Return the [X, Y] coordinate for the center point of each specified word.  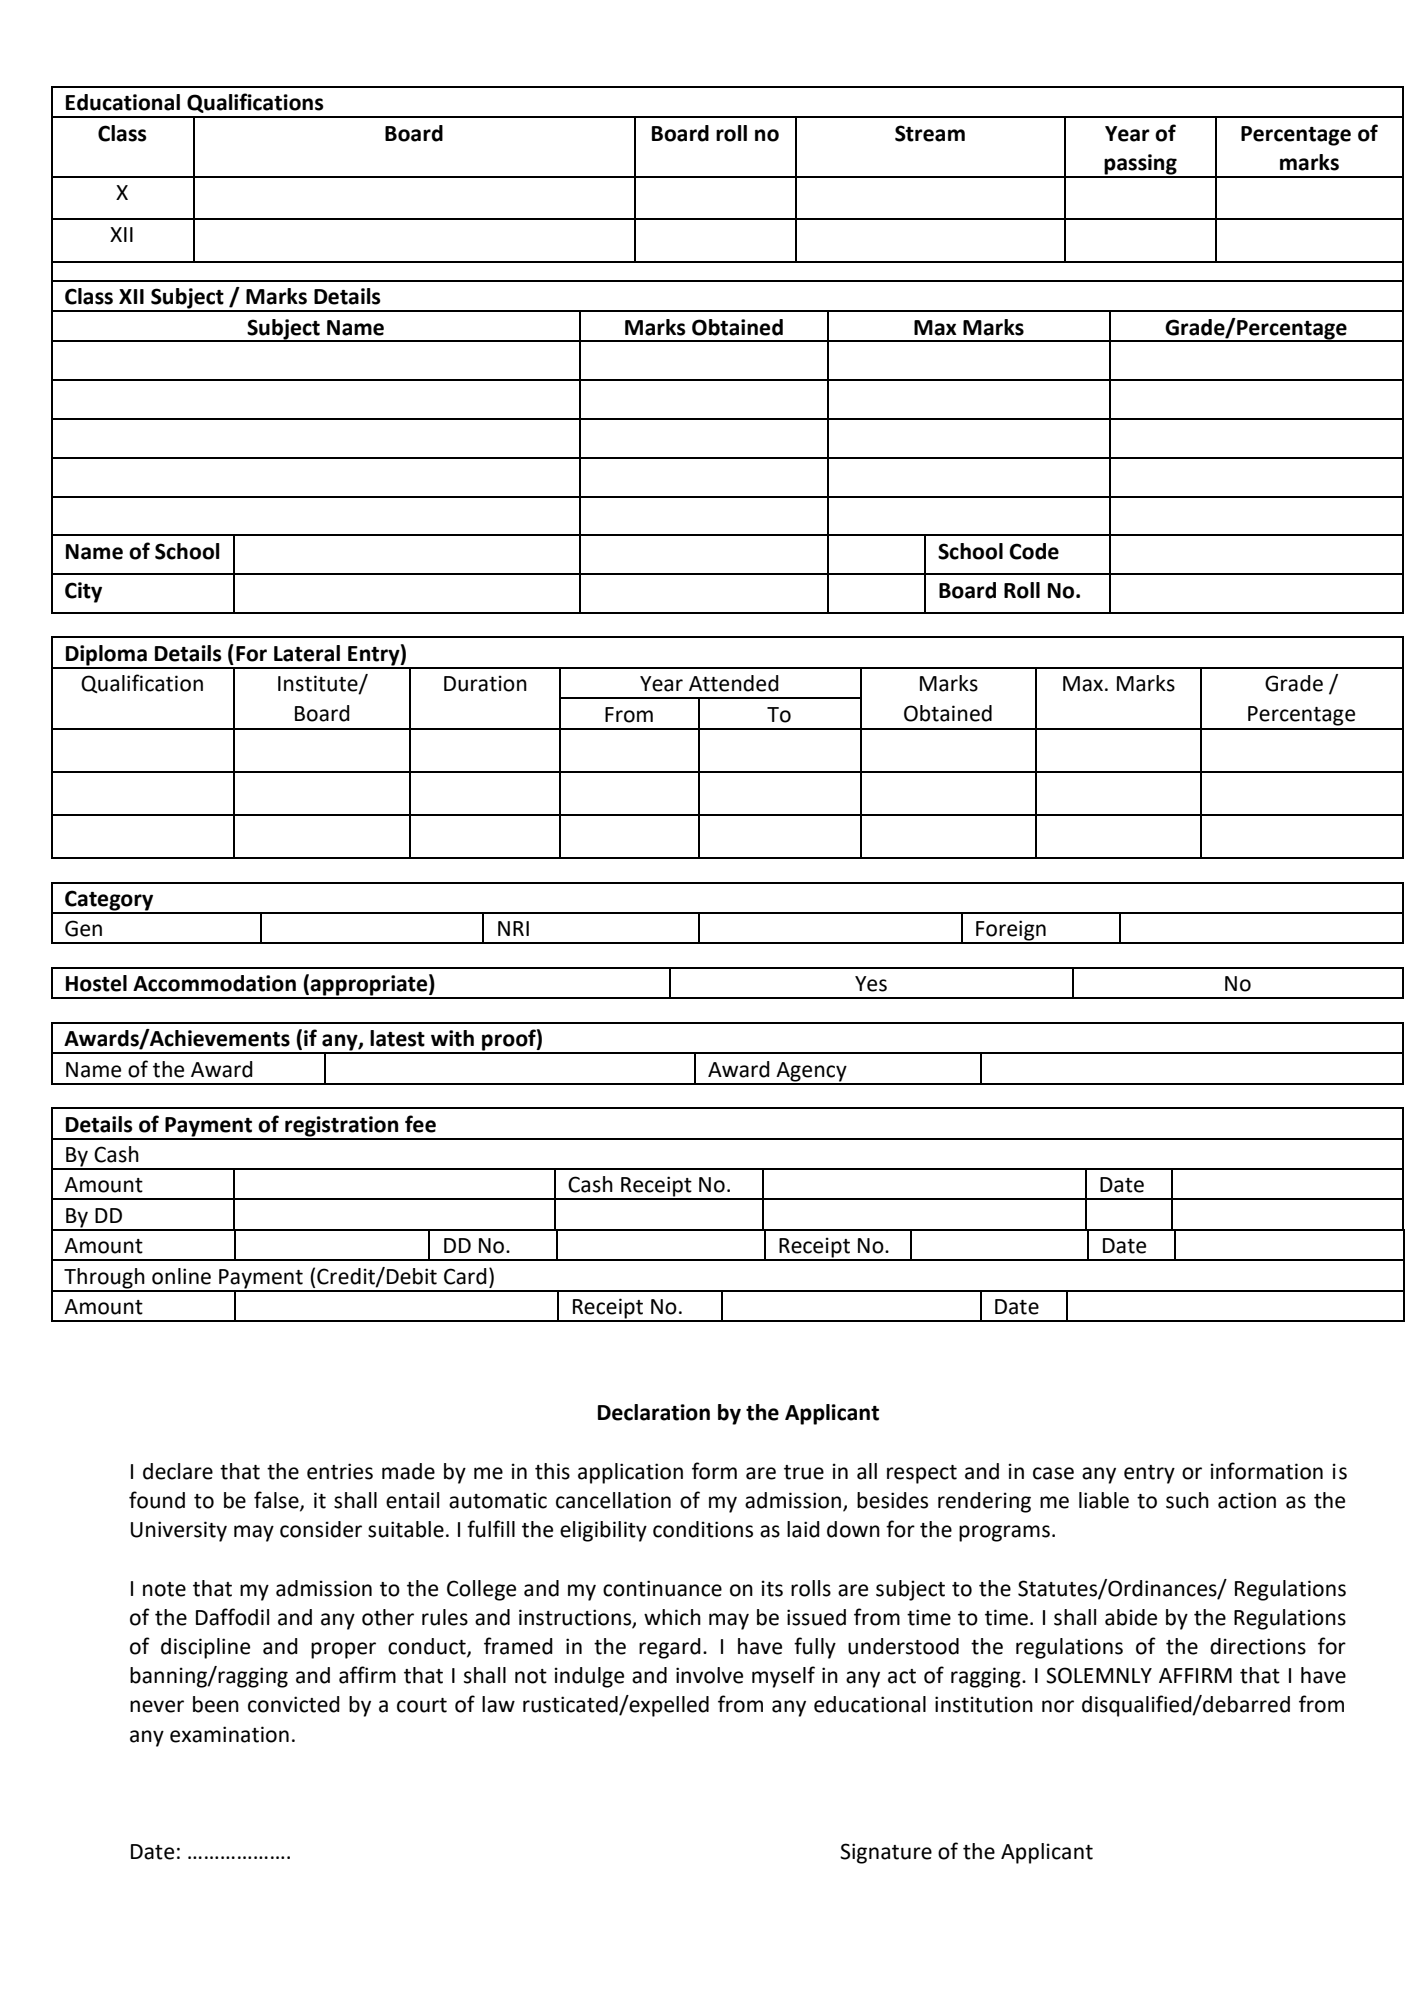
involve [709, 1675]
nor [1058, 1706]
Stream [930, 133]
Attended [734, 683]
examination [229, 1734]
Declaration [654, 1412]
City [83, 592]
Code [1034, 551]
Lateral [307, 653]
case [1053, 1473]
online [181, 1276]
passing [1141, 165]
